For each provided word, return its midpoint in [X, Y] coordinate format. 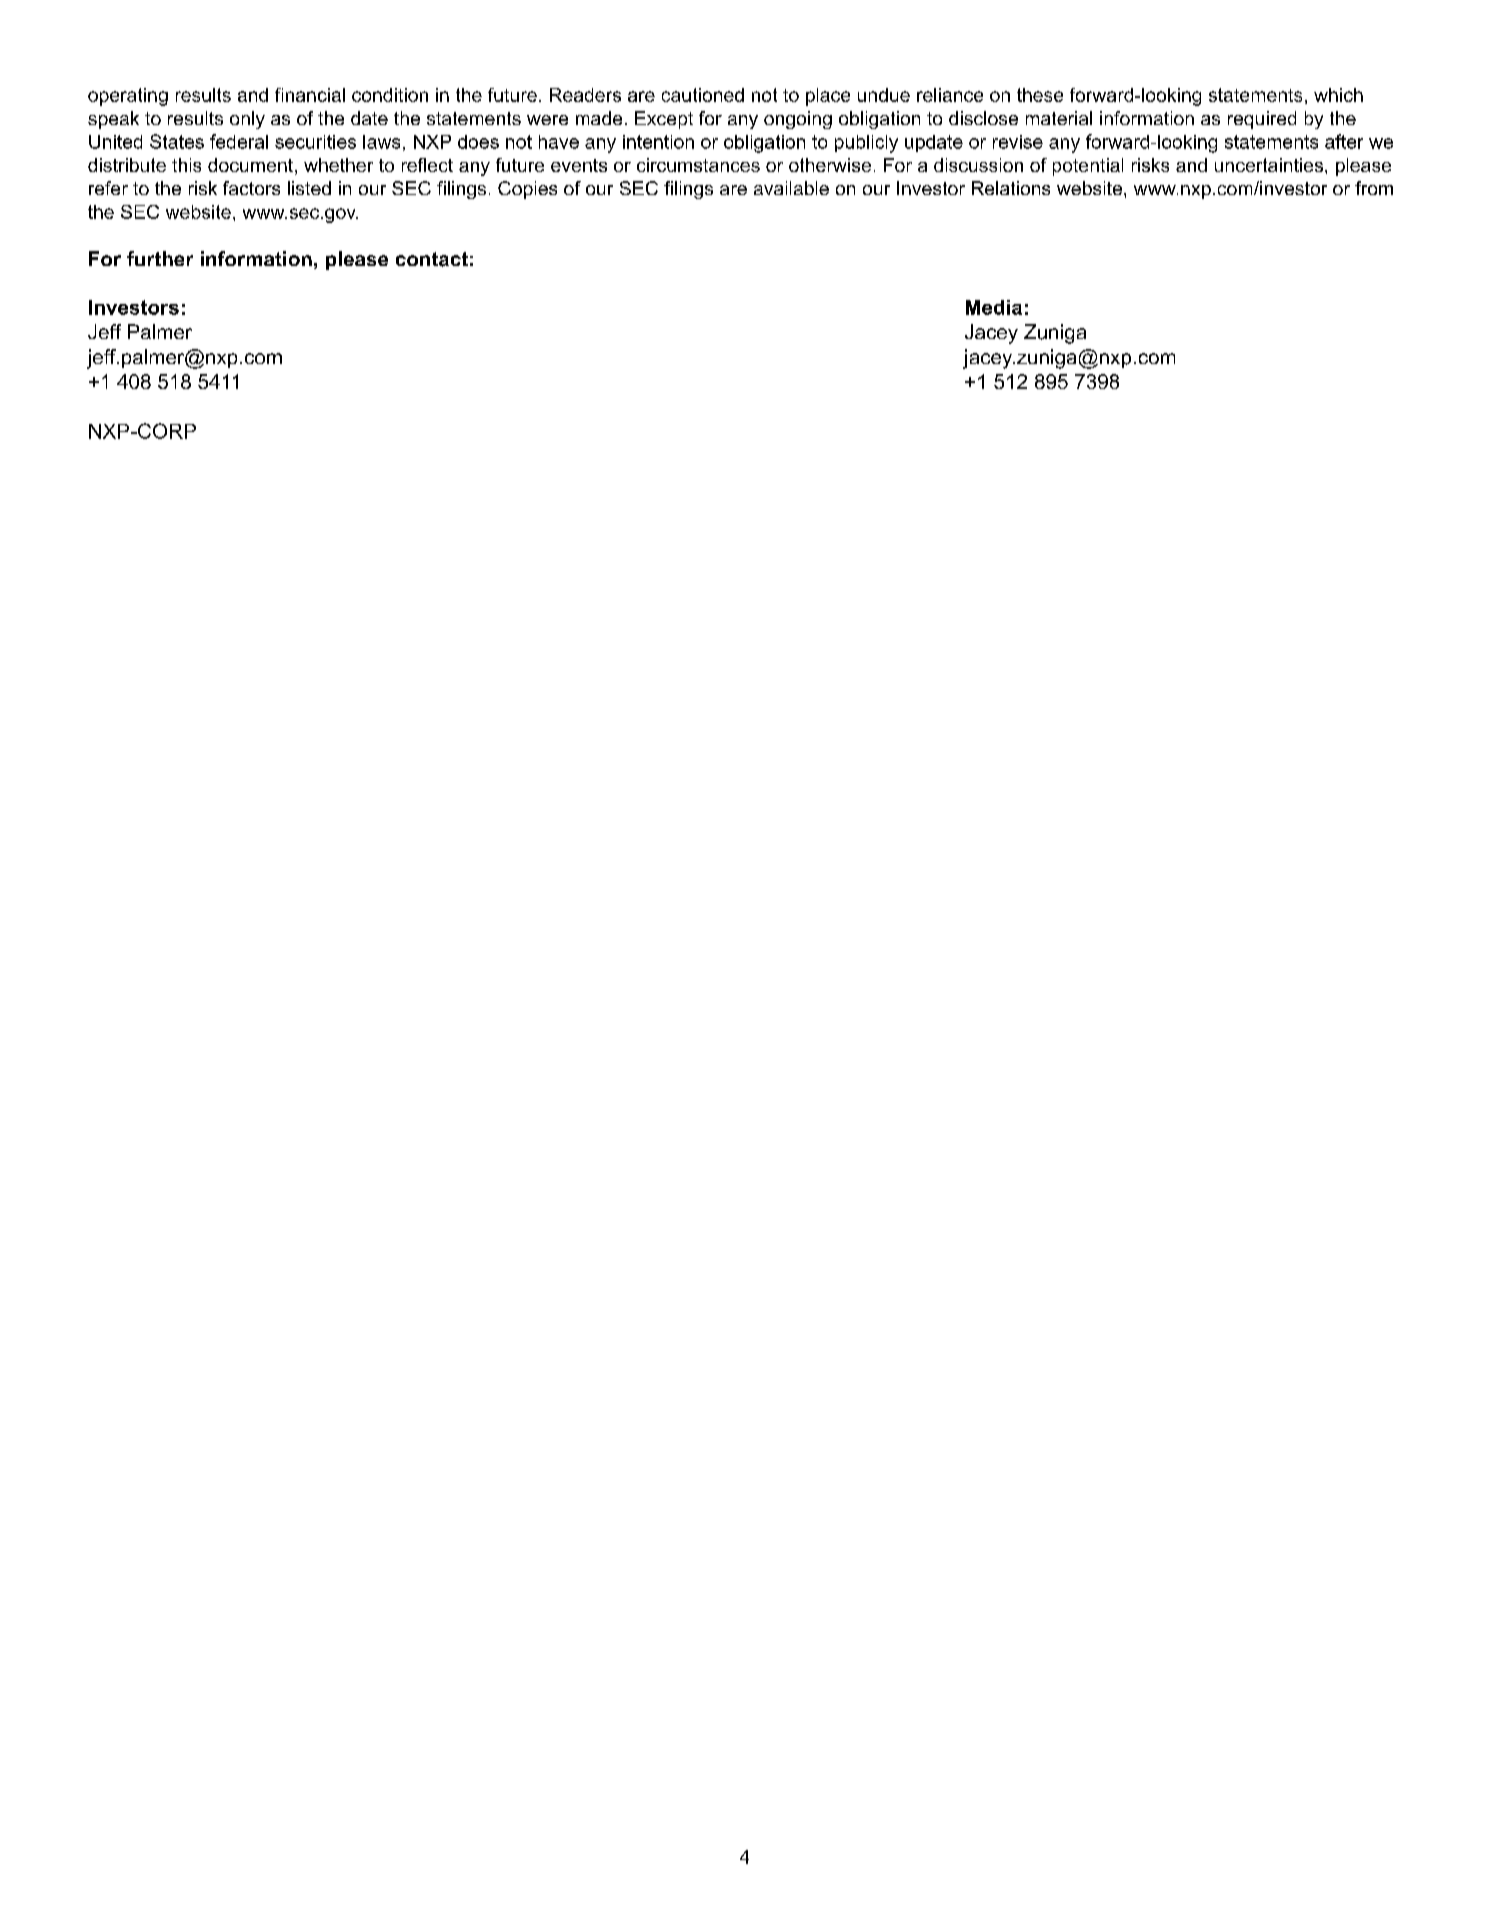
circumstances [698, 165]
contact [432, 259]
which [1338, 95]
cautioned [703, 95]
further [160, 258]
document [250, 165]
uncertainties [1270, 165]
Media [994, 307]
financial [310, 95]
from [1374, 188]
